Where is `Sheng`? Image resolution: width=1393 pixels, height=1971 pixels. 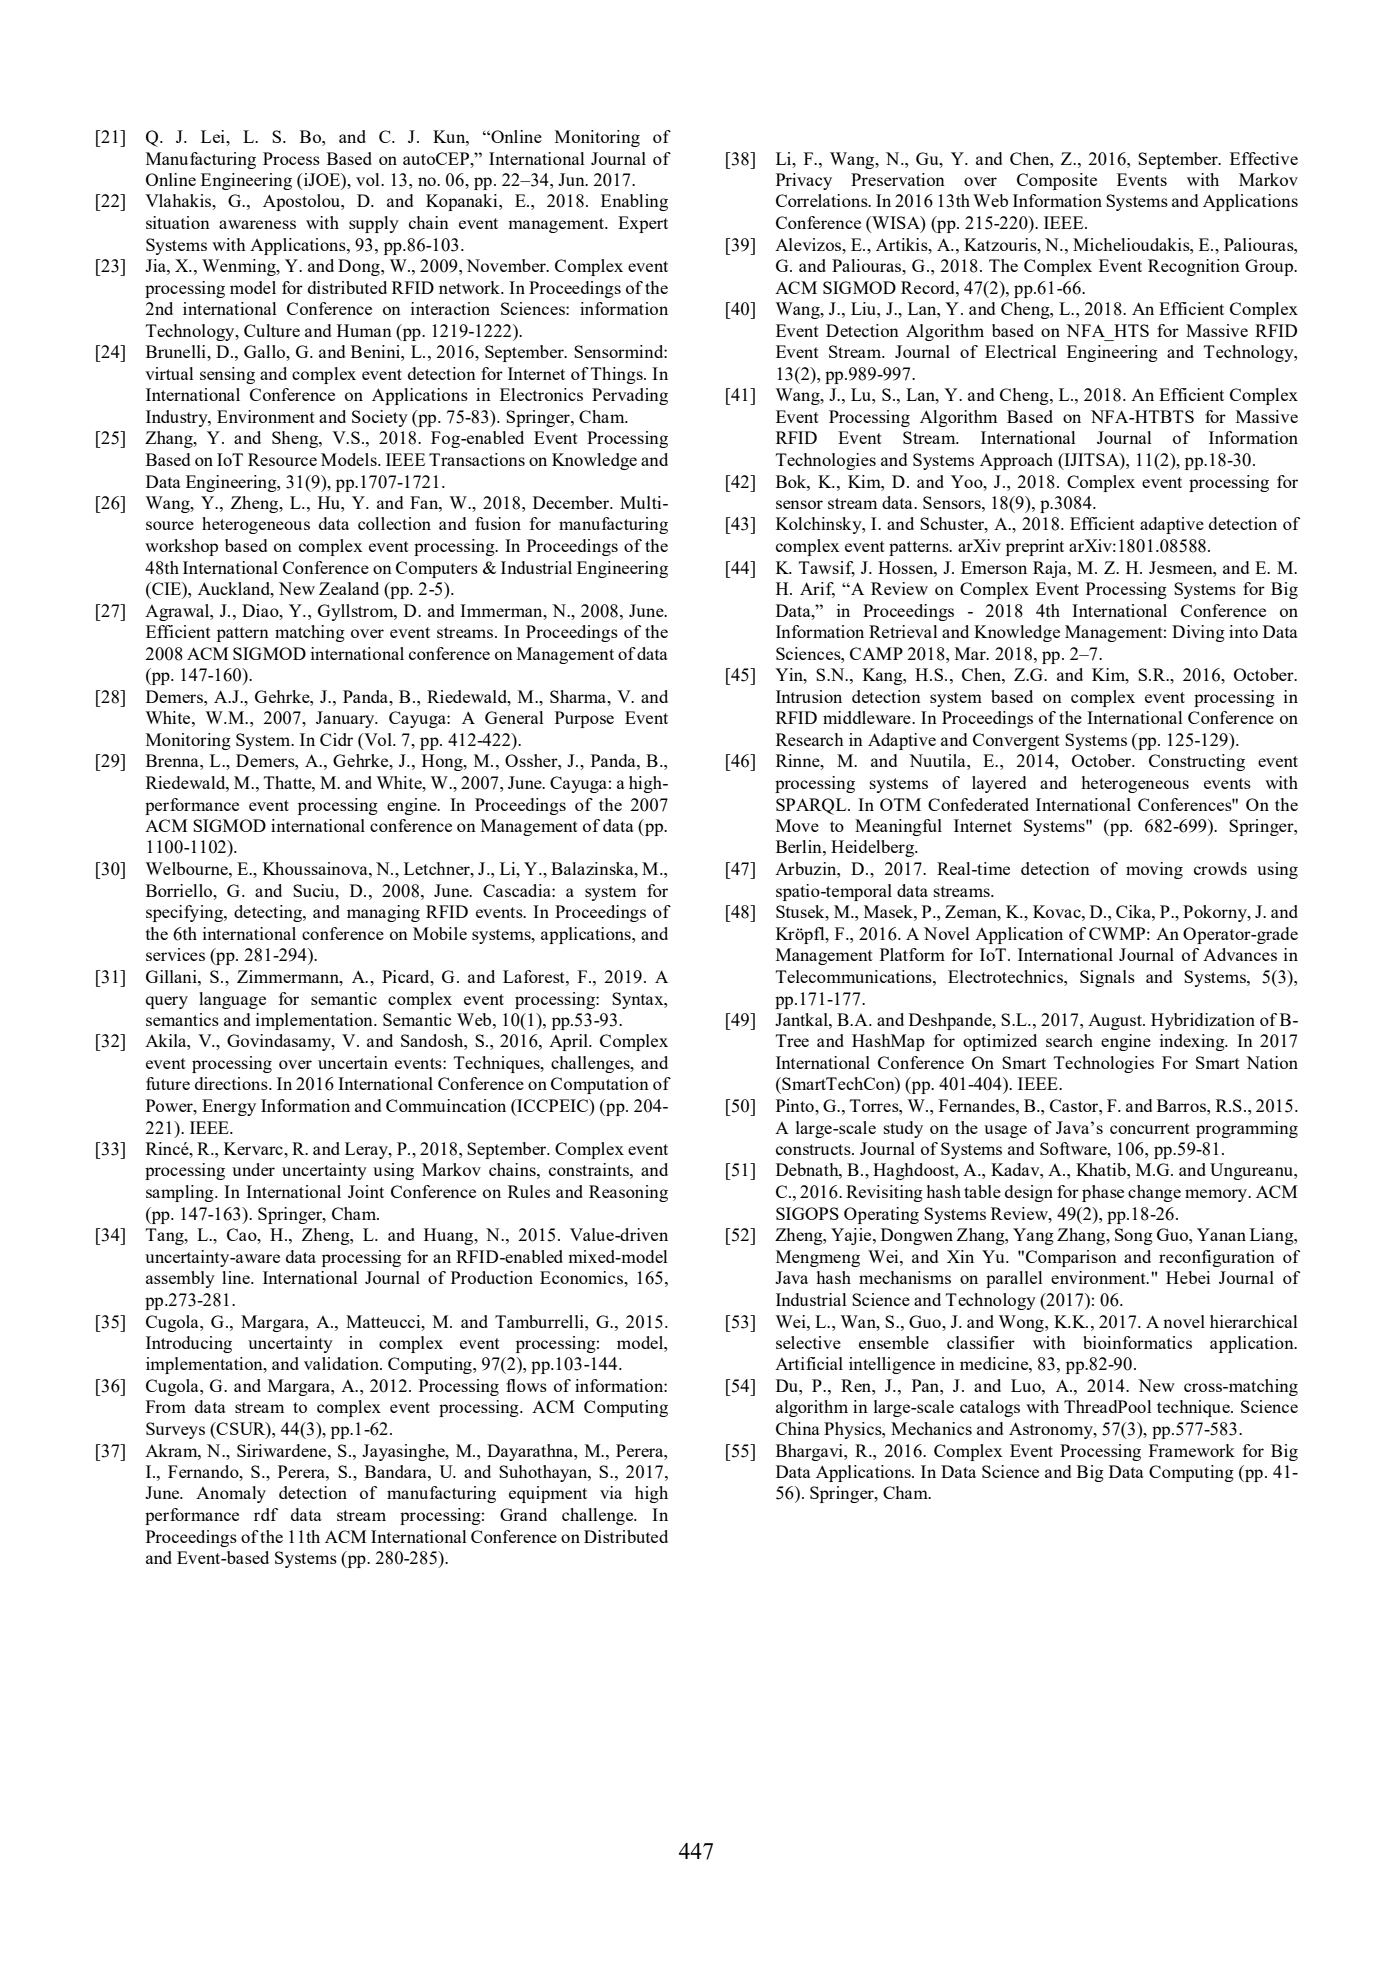
Sheng is located at coordinates (296, 439).
